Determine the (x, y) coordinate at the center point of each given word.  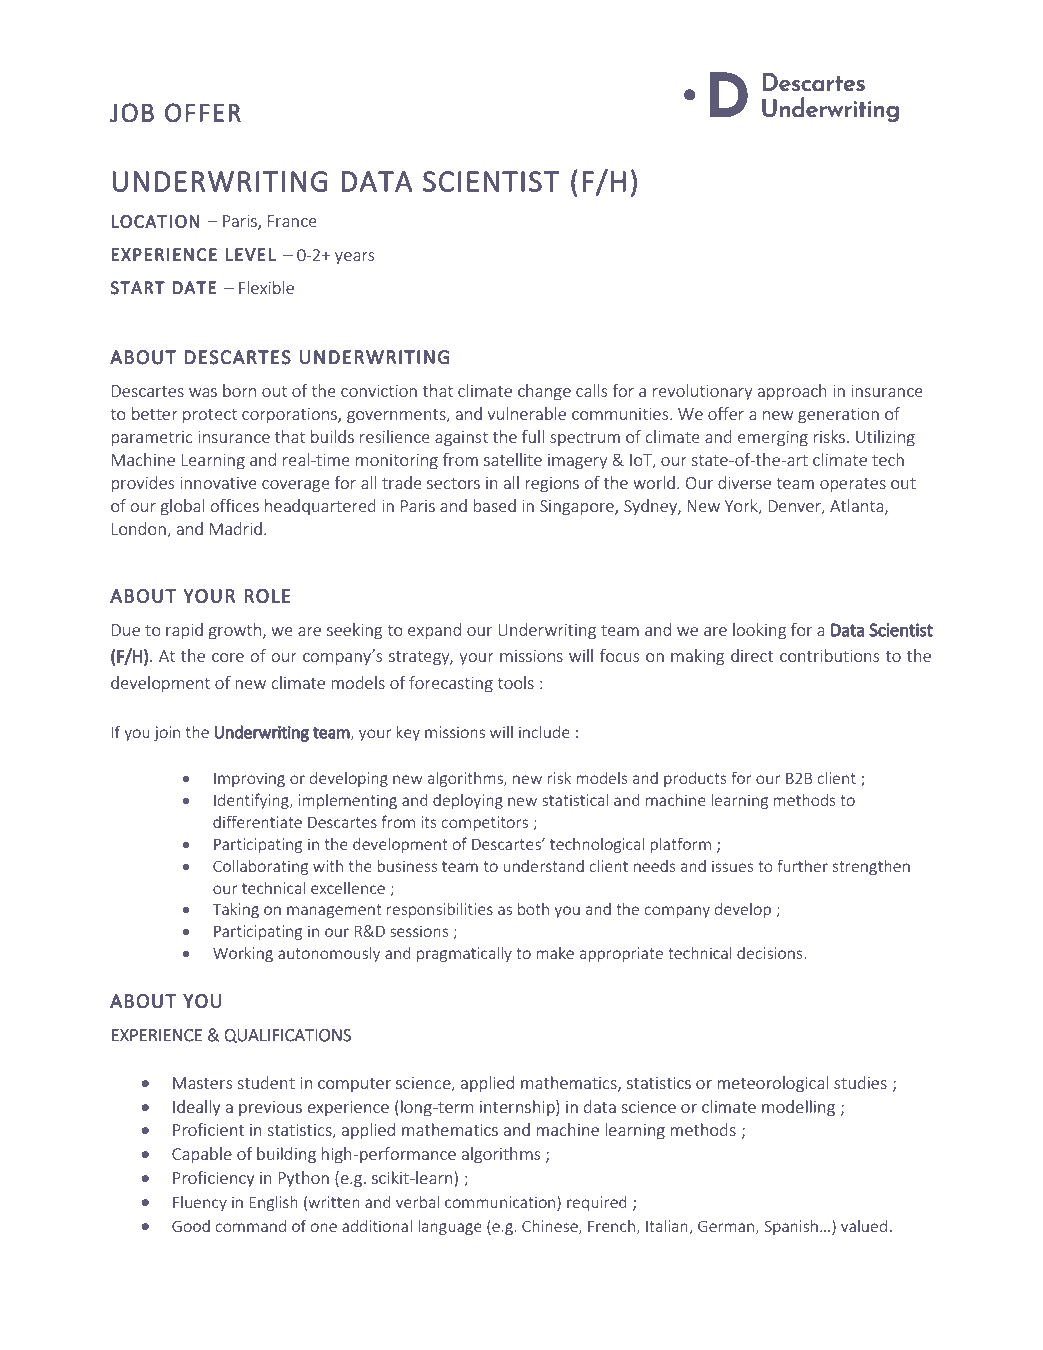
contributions (829, 655)
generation (838, 416)
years (354, 258)
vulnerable (526, 413)
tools (515, 682)
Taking (236, 910)
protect (210, 416)
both (533, 908)
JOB (132, 112)
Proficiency (214, 1179)
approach (792, 392)
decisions (771, 953)
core (228, 657)
